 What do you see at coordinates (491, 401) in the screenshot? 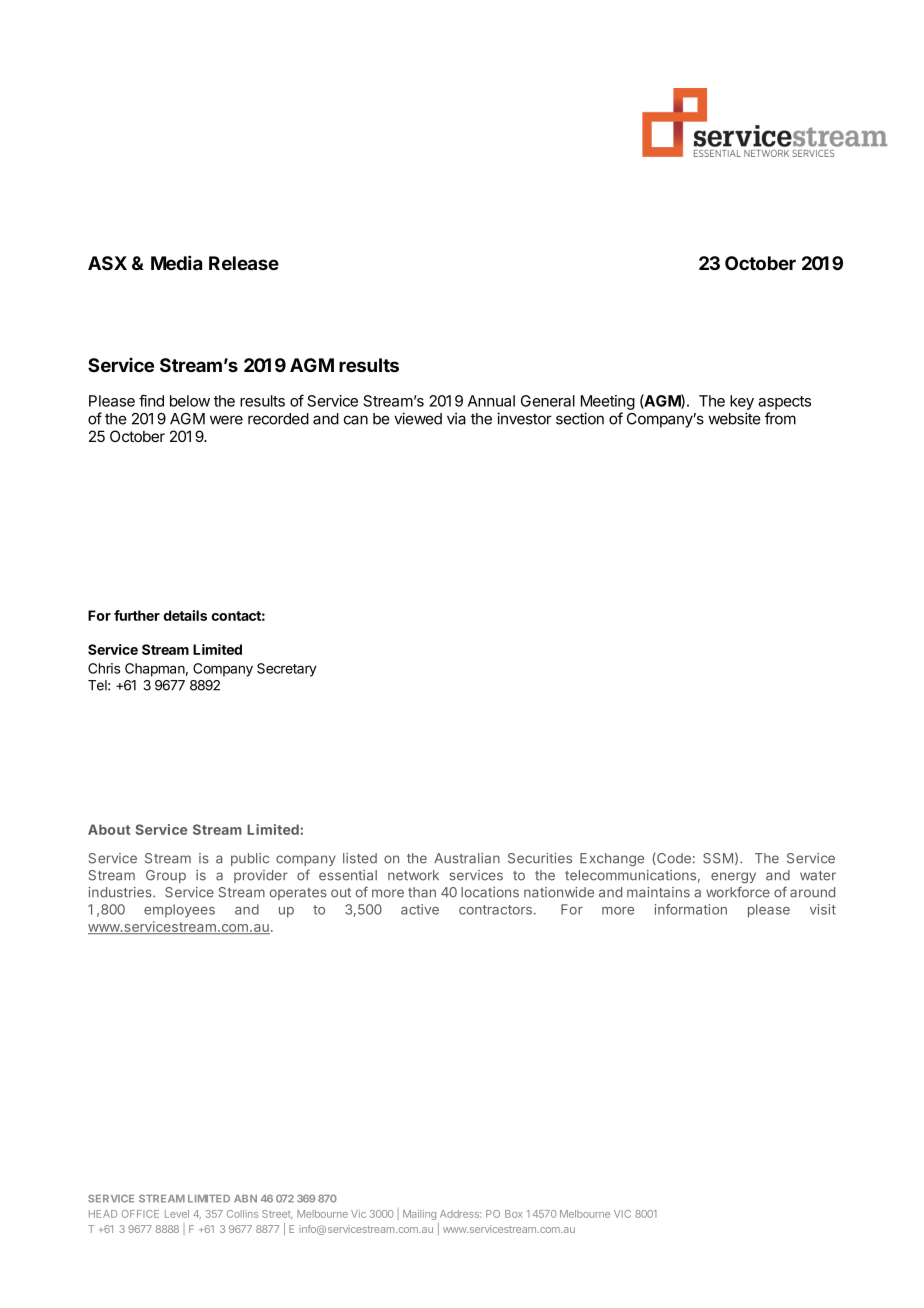
I see `Annual` at bounding box center [491, 401].
